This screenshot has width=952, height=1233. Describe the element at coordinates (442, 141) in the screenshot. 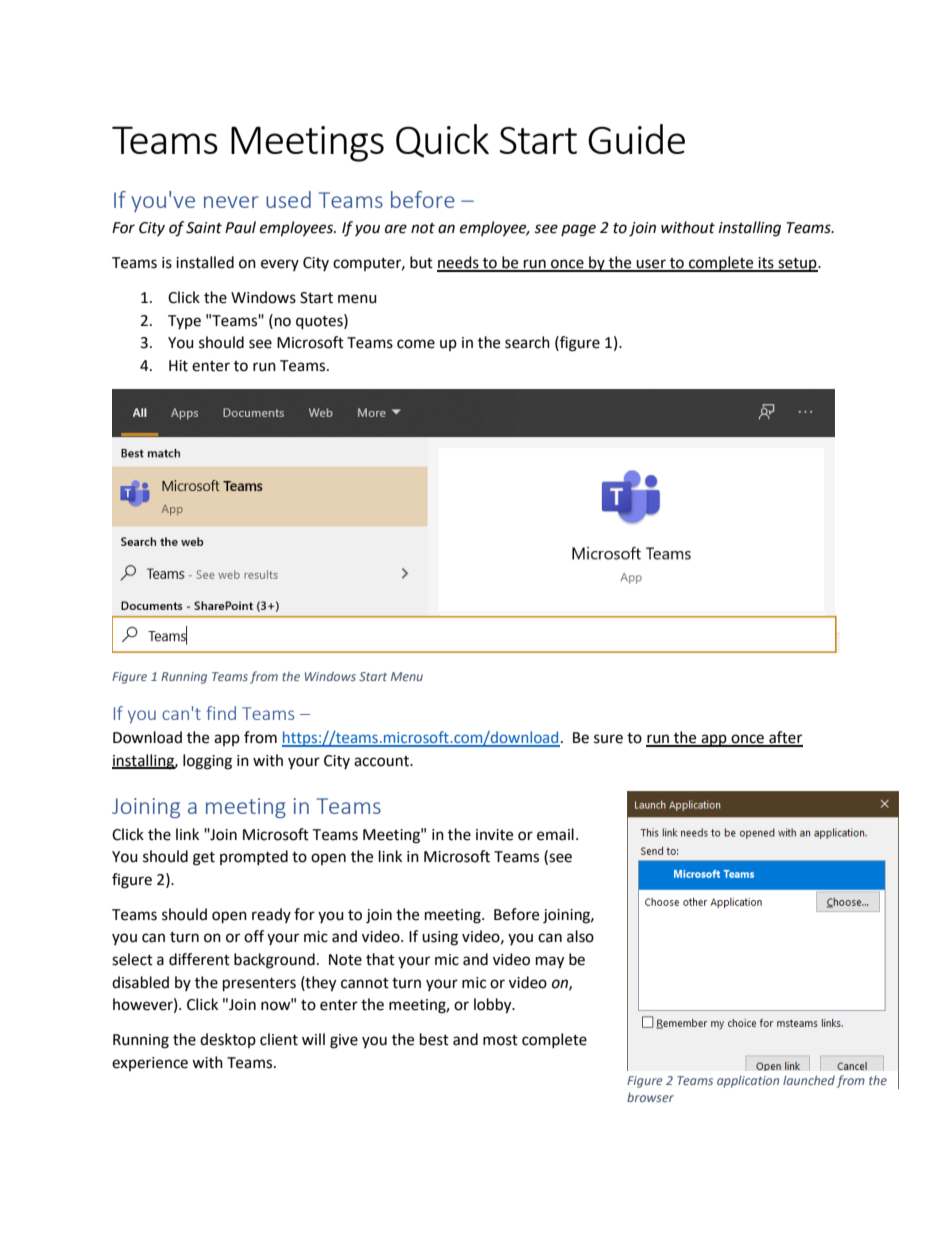

I see `Quick` at that location.
